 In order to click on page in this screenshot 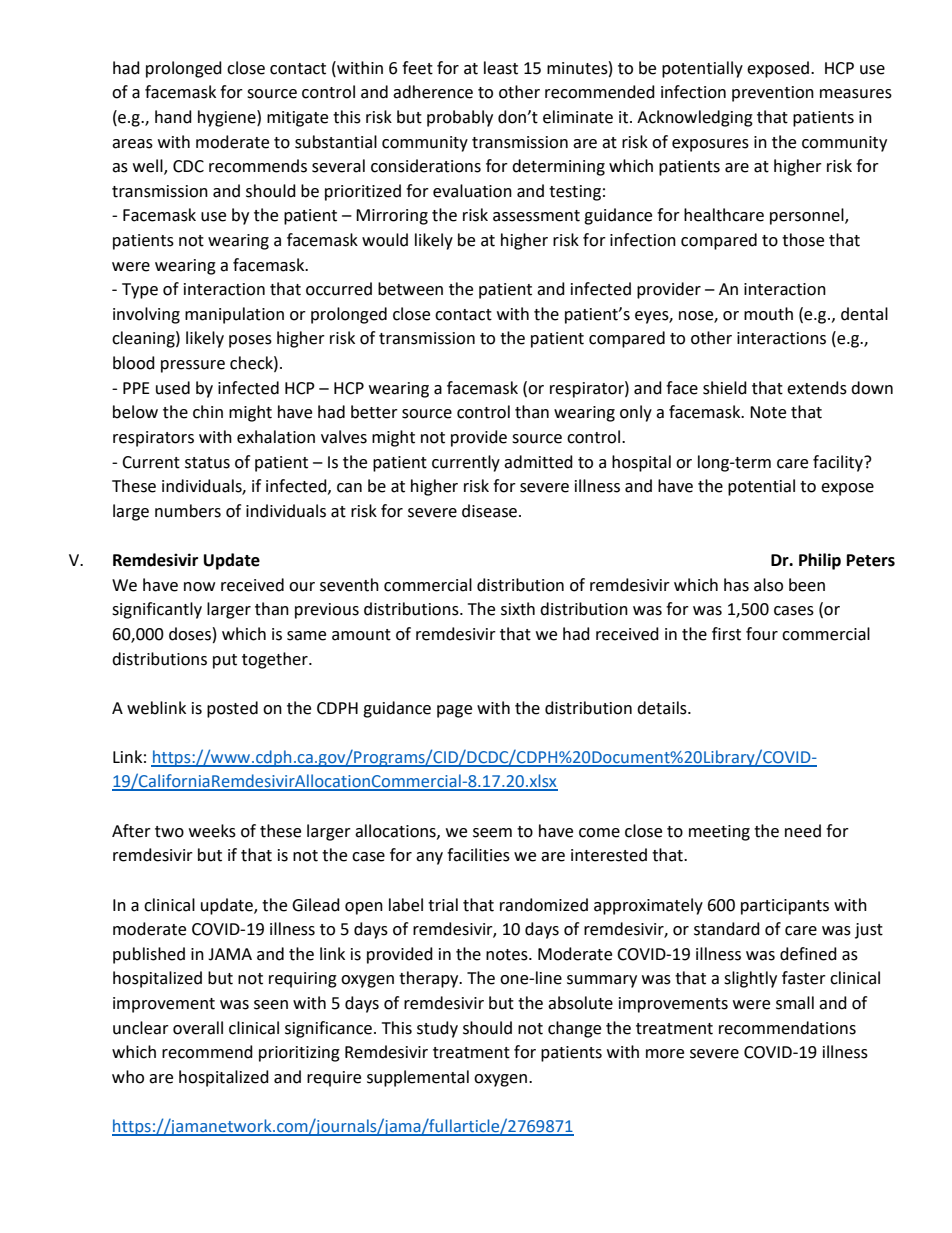, I will do `click(454, 711)`.
